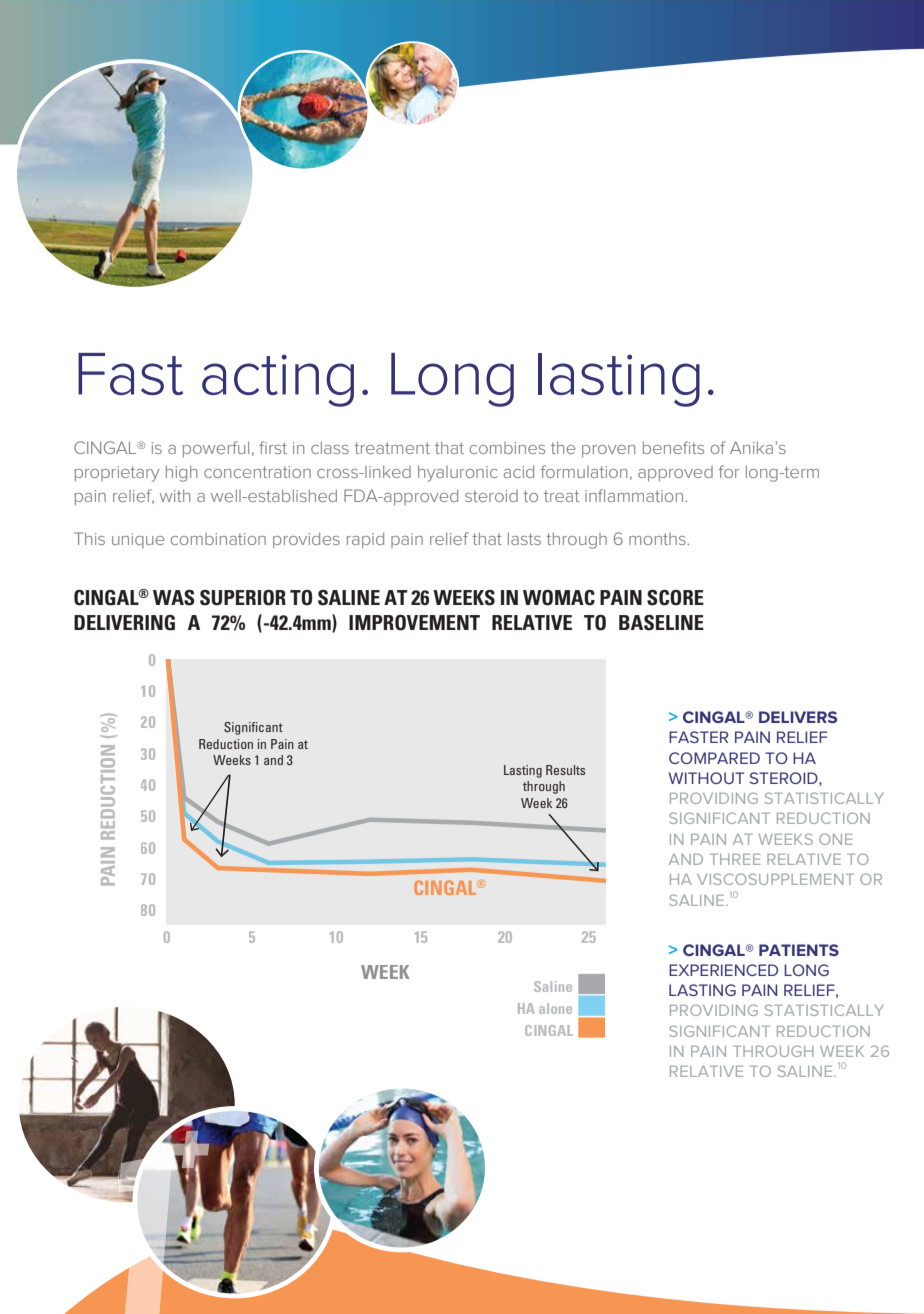  Describe the element at coordinates (565, 770) in the image. I see `Results` at that location.
